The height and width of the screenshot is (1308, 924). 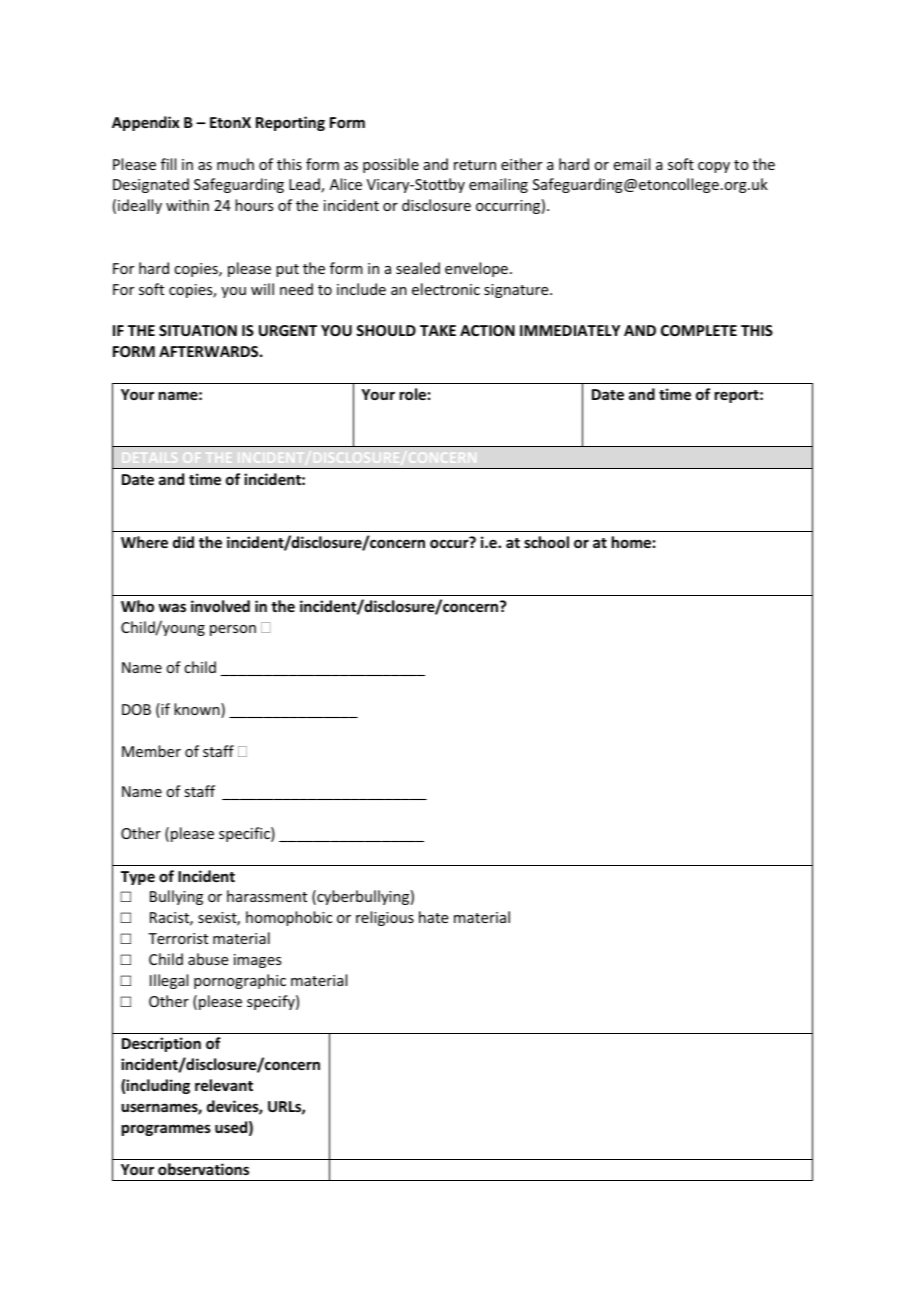 I want to click on observations, so click(x=203, y=1169).
